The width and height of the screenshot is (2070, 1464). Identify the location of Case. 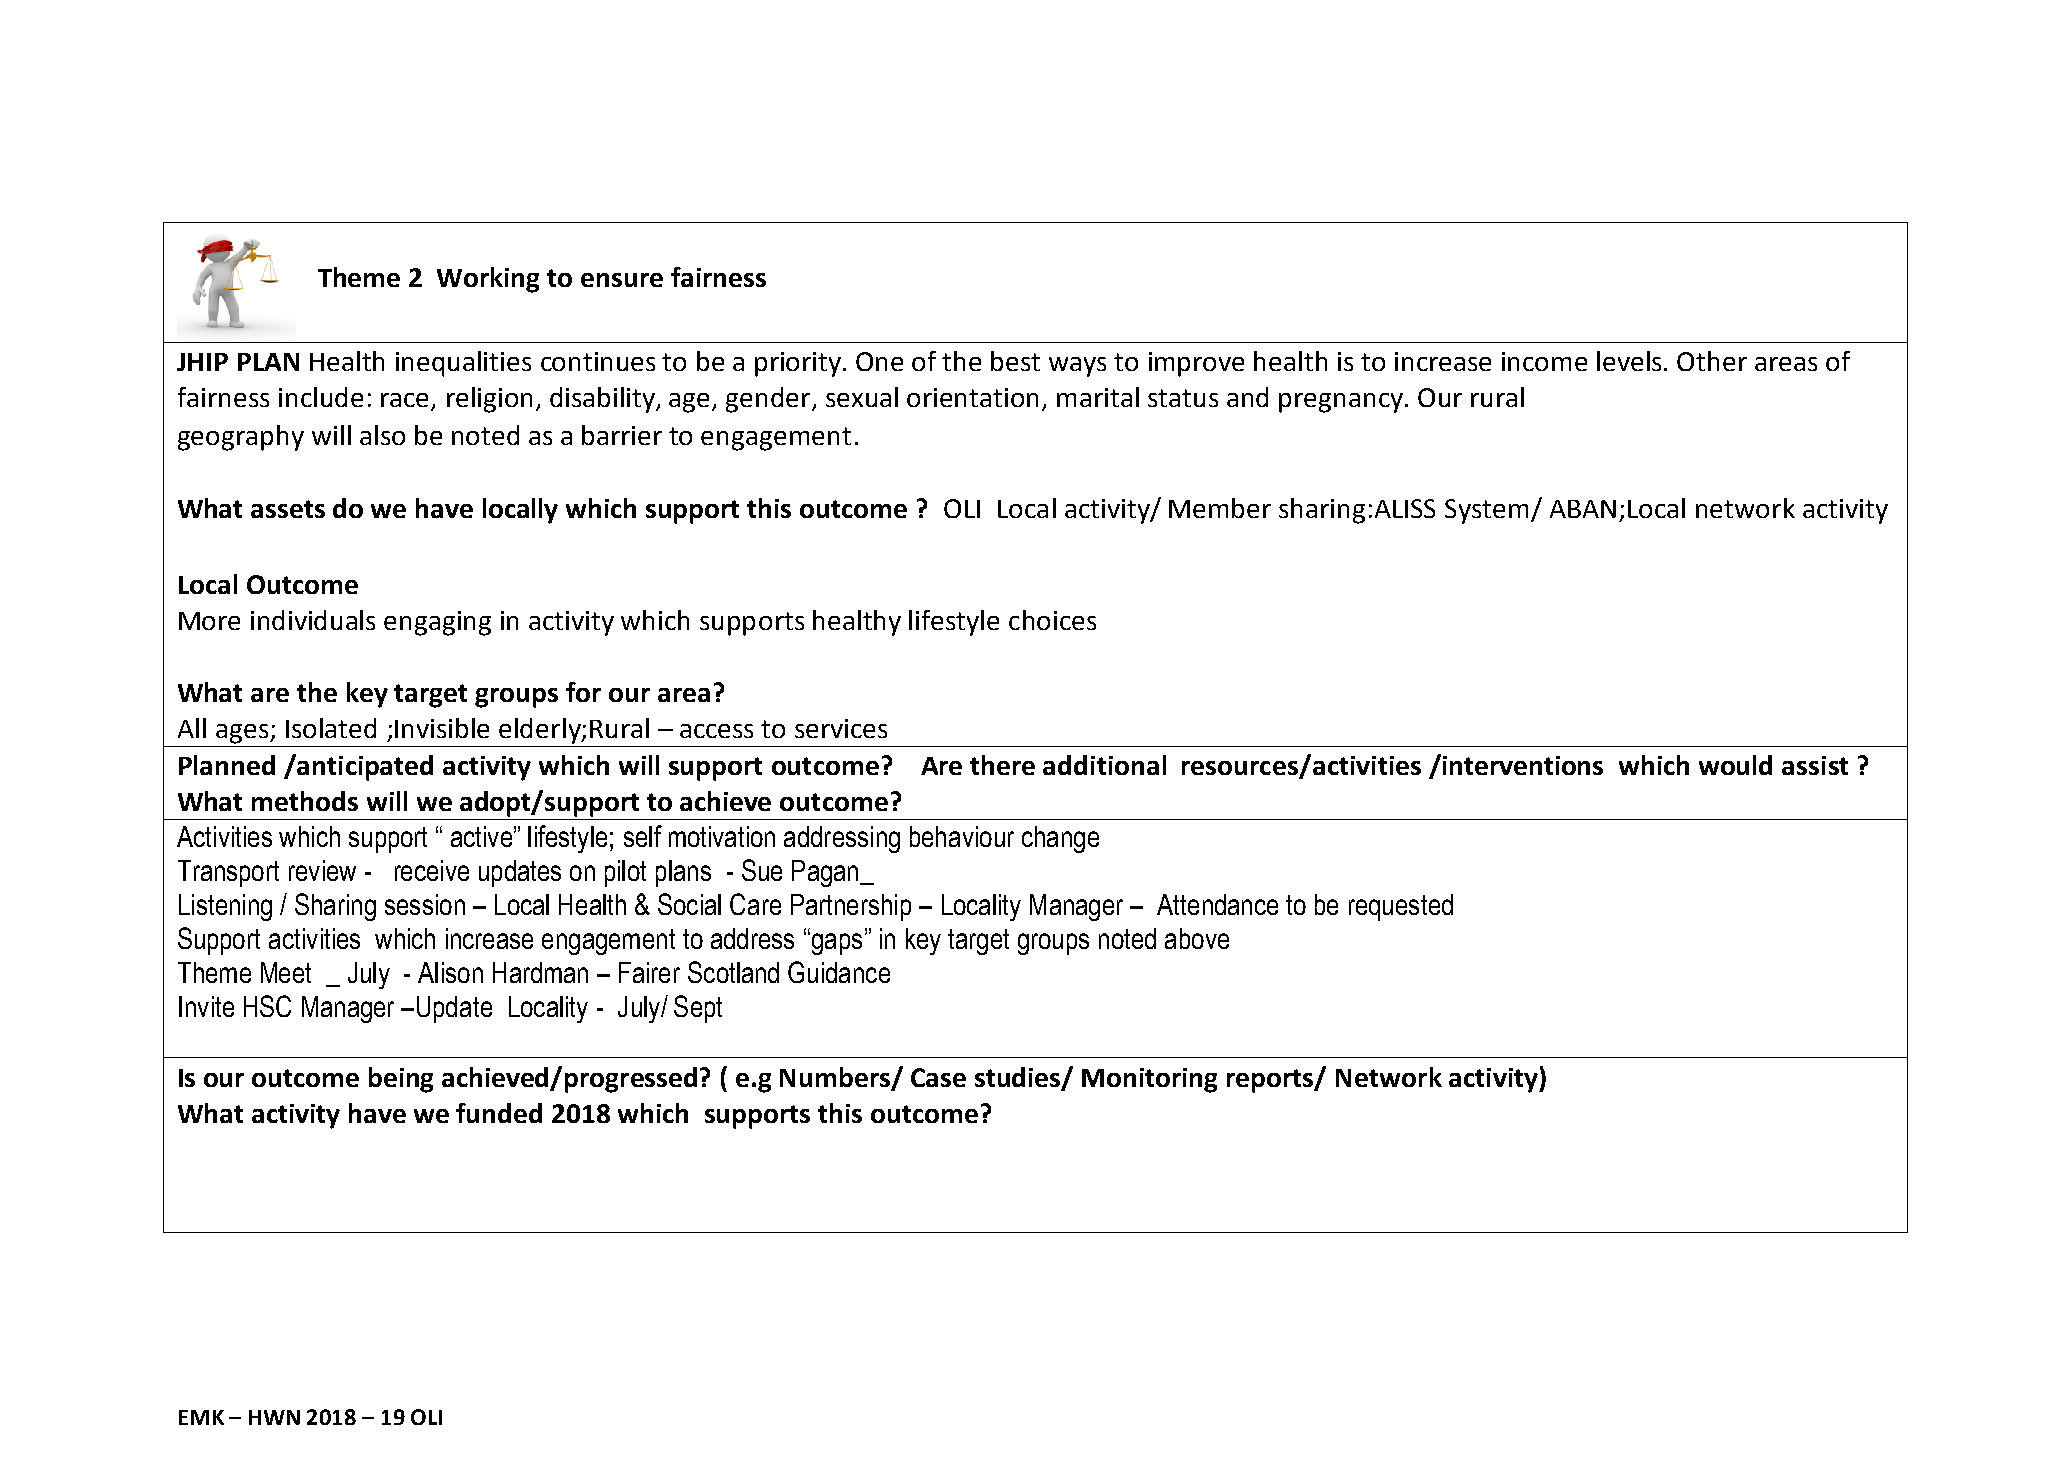
(938, 1077).
